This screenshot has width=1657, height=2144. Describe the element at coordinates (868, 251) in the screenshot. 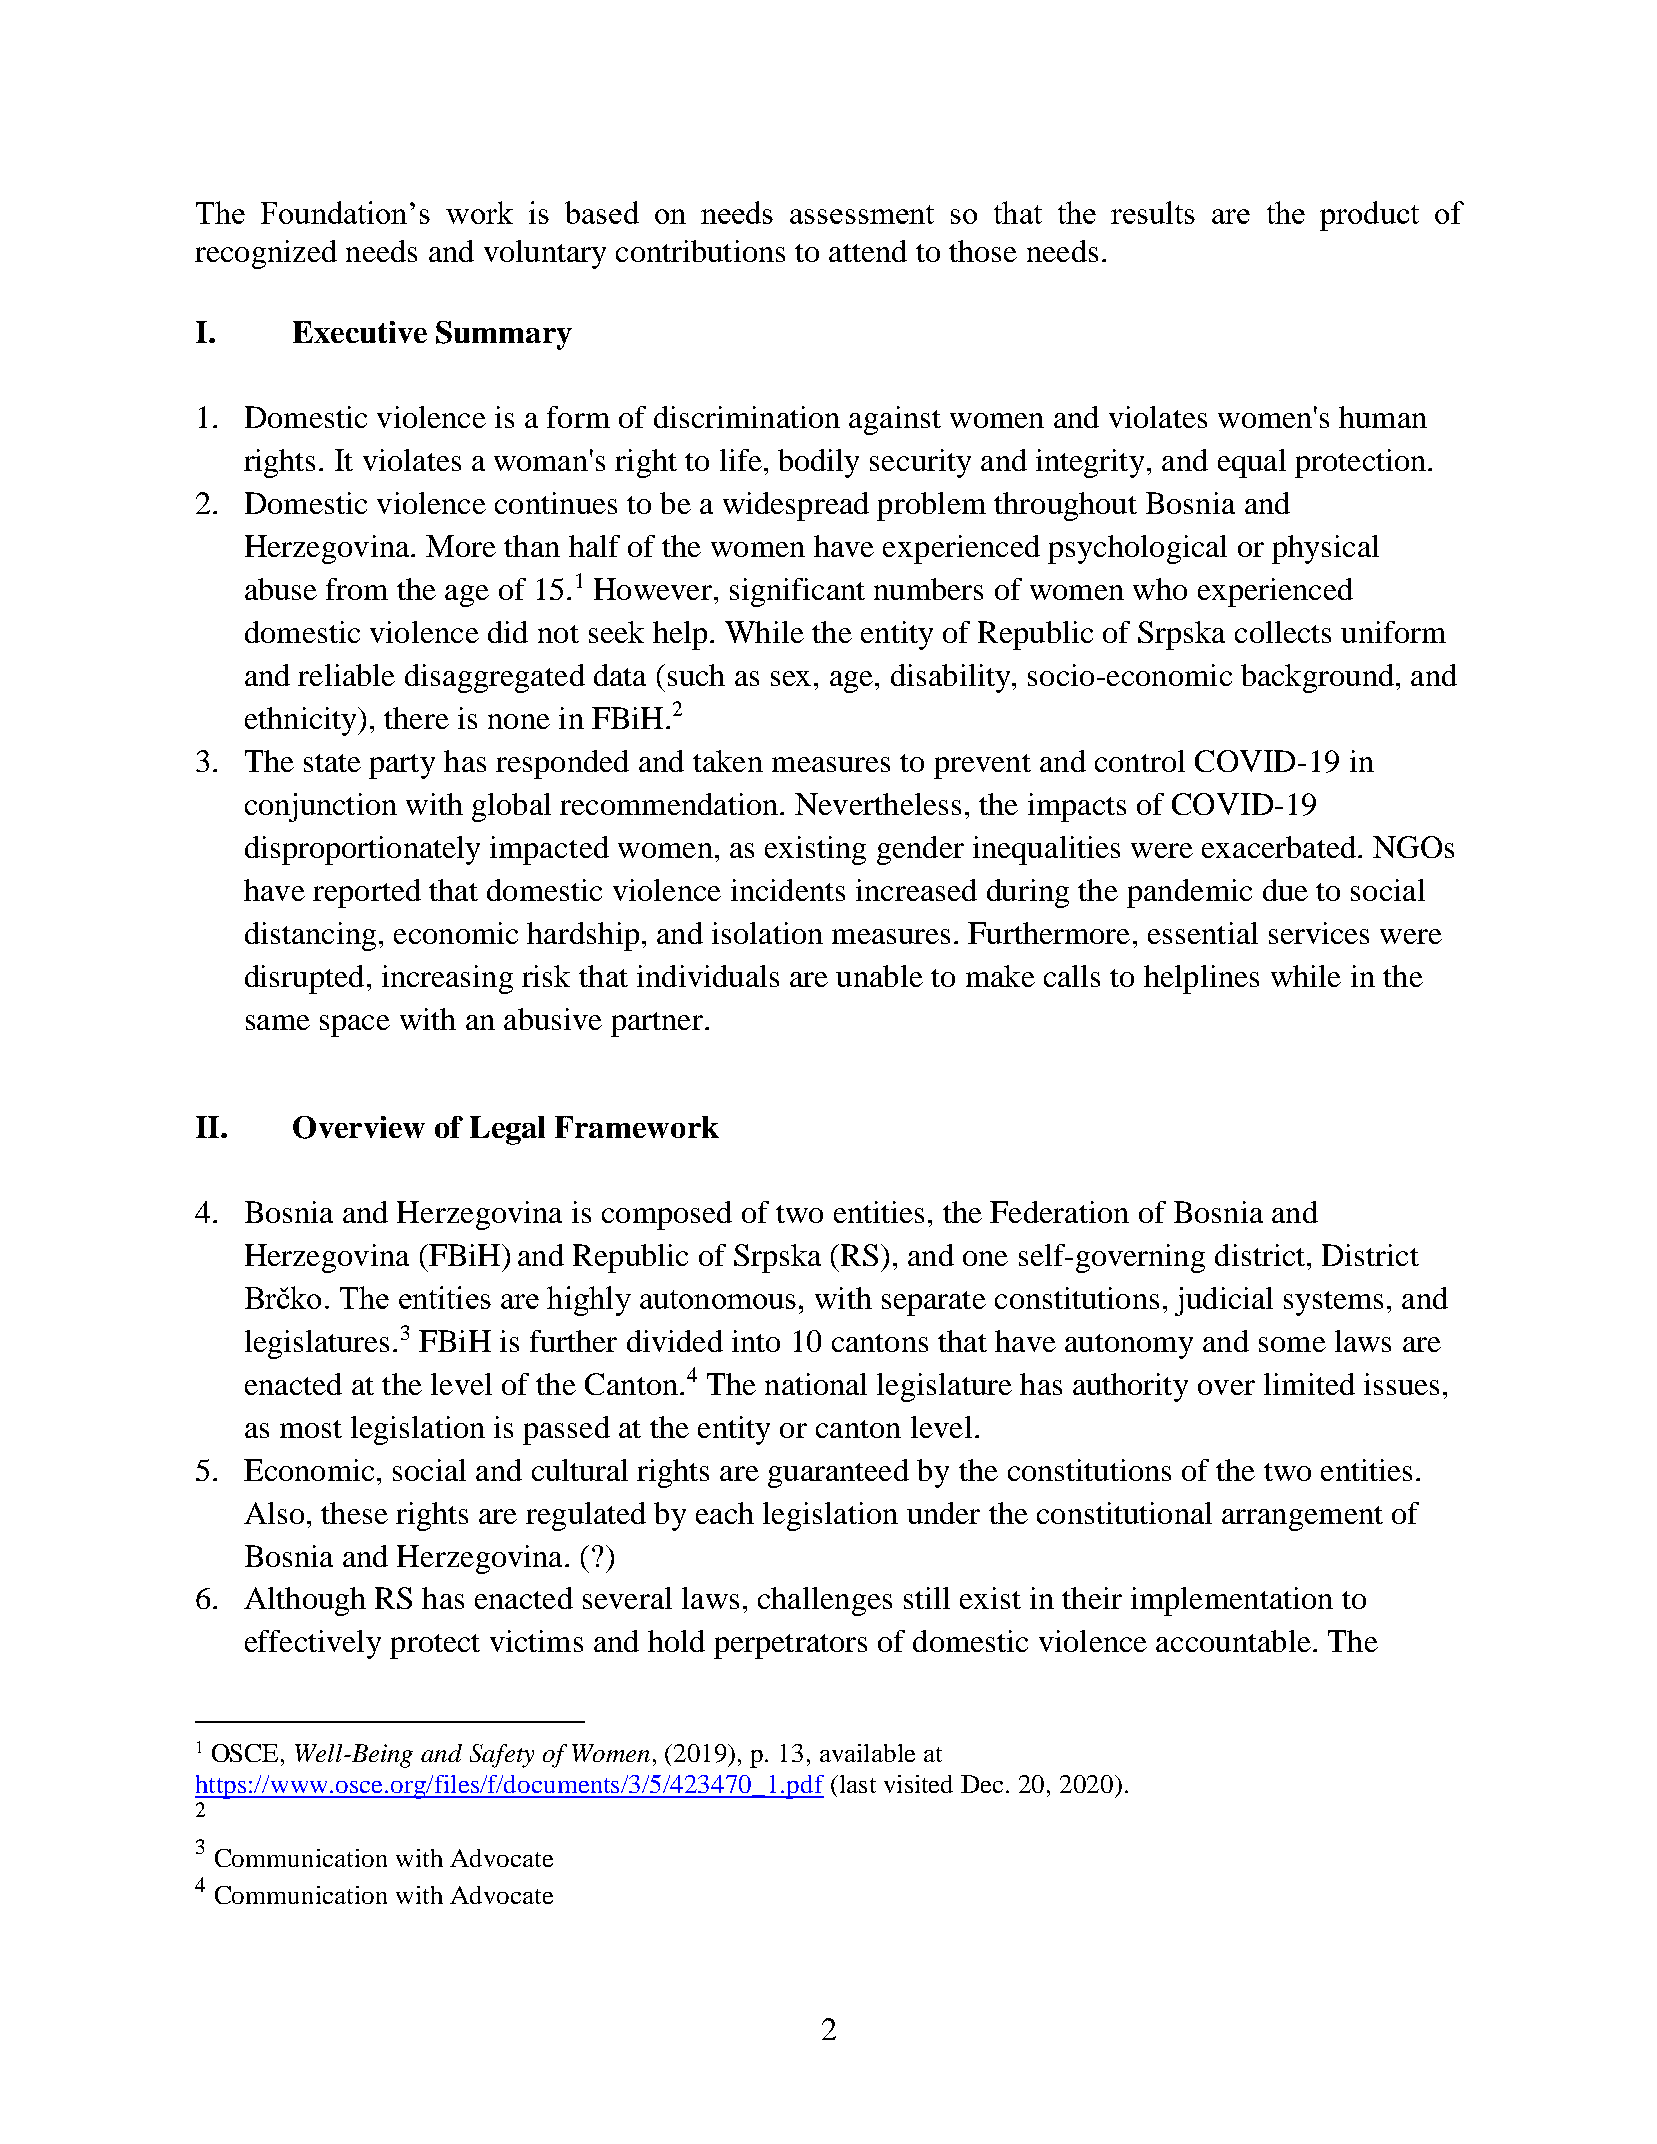

I see `attend` at that location.
